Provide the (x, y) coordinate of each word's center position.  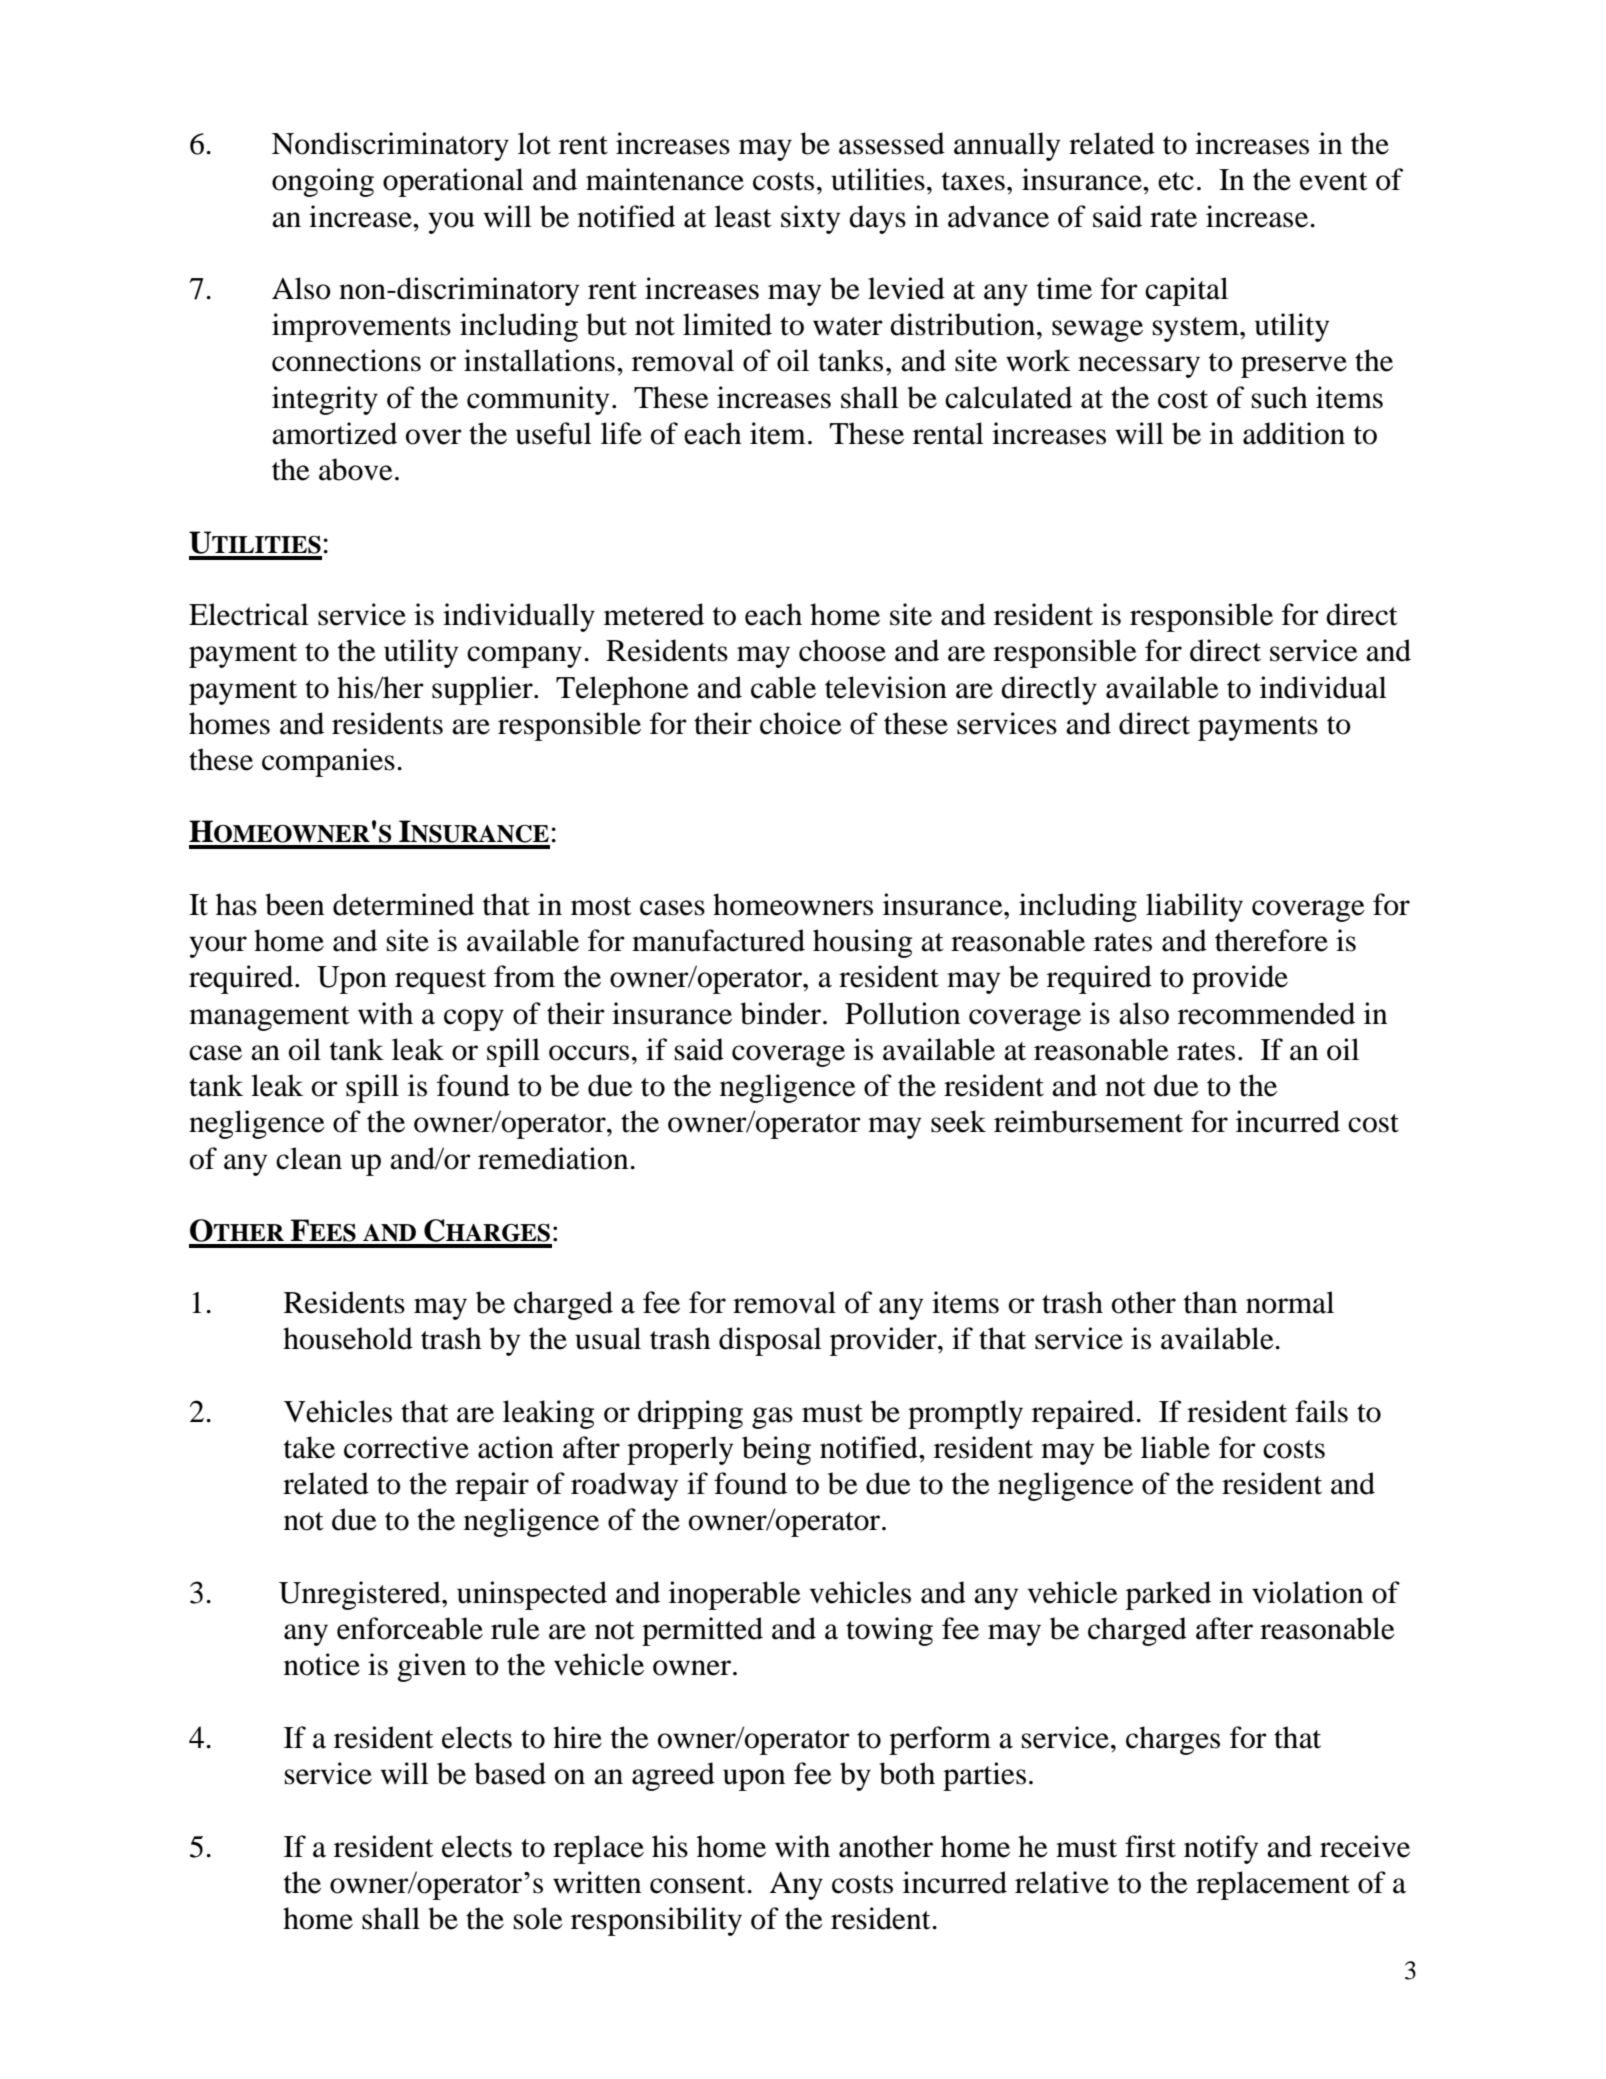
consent (699, 1884)
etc (1176, 181)
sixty (810, 219)
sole (538, 1918)
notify (1221, 1849)
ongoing (323, 182)
